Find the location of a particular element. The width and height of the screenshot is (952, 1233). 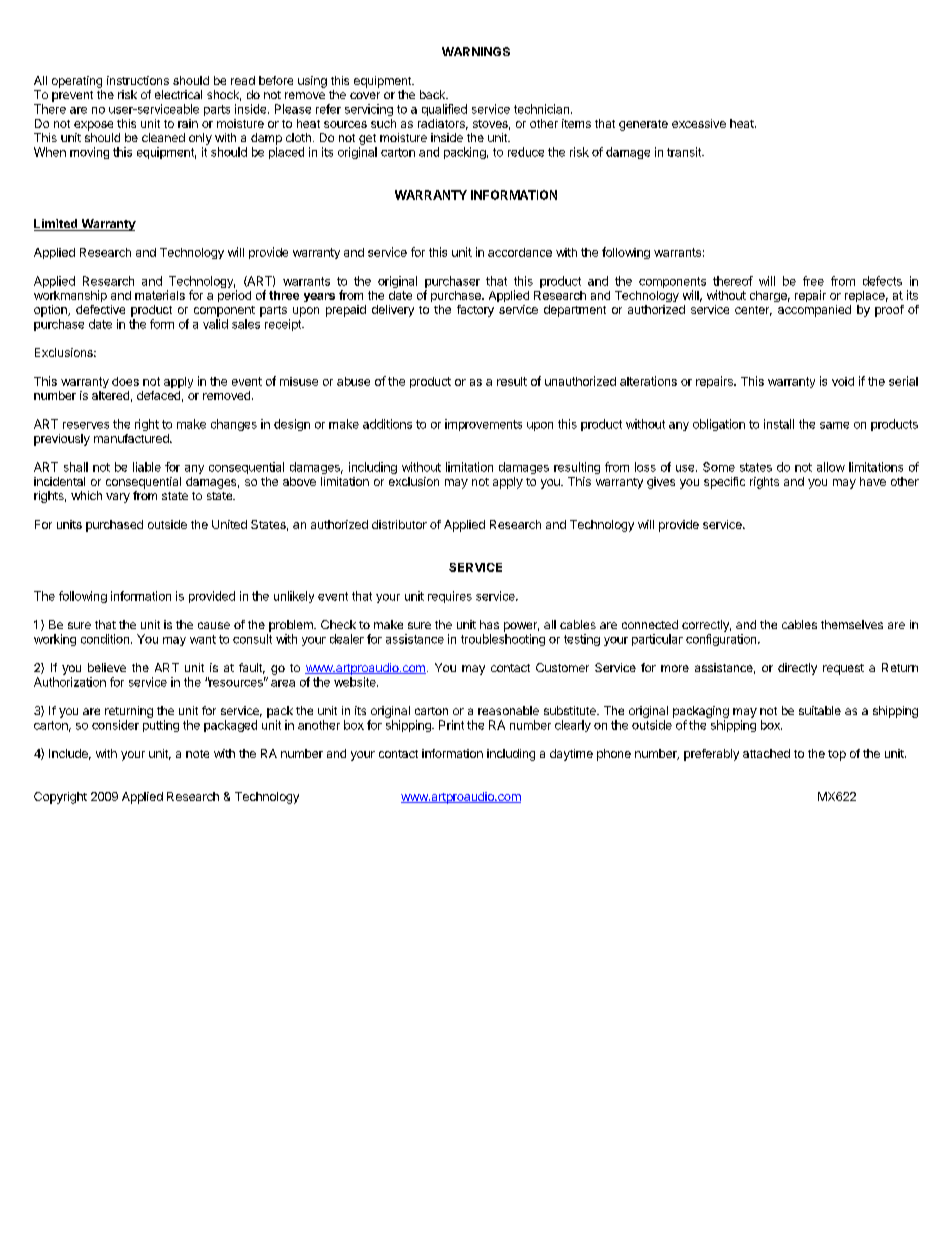

vary is located at coordinates (118, 498).
